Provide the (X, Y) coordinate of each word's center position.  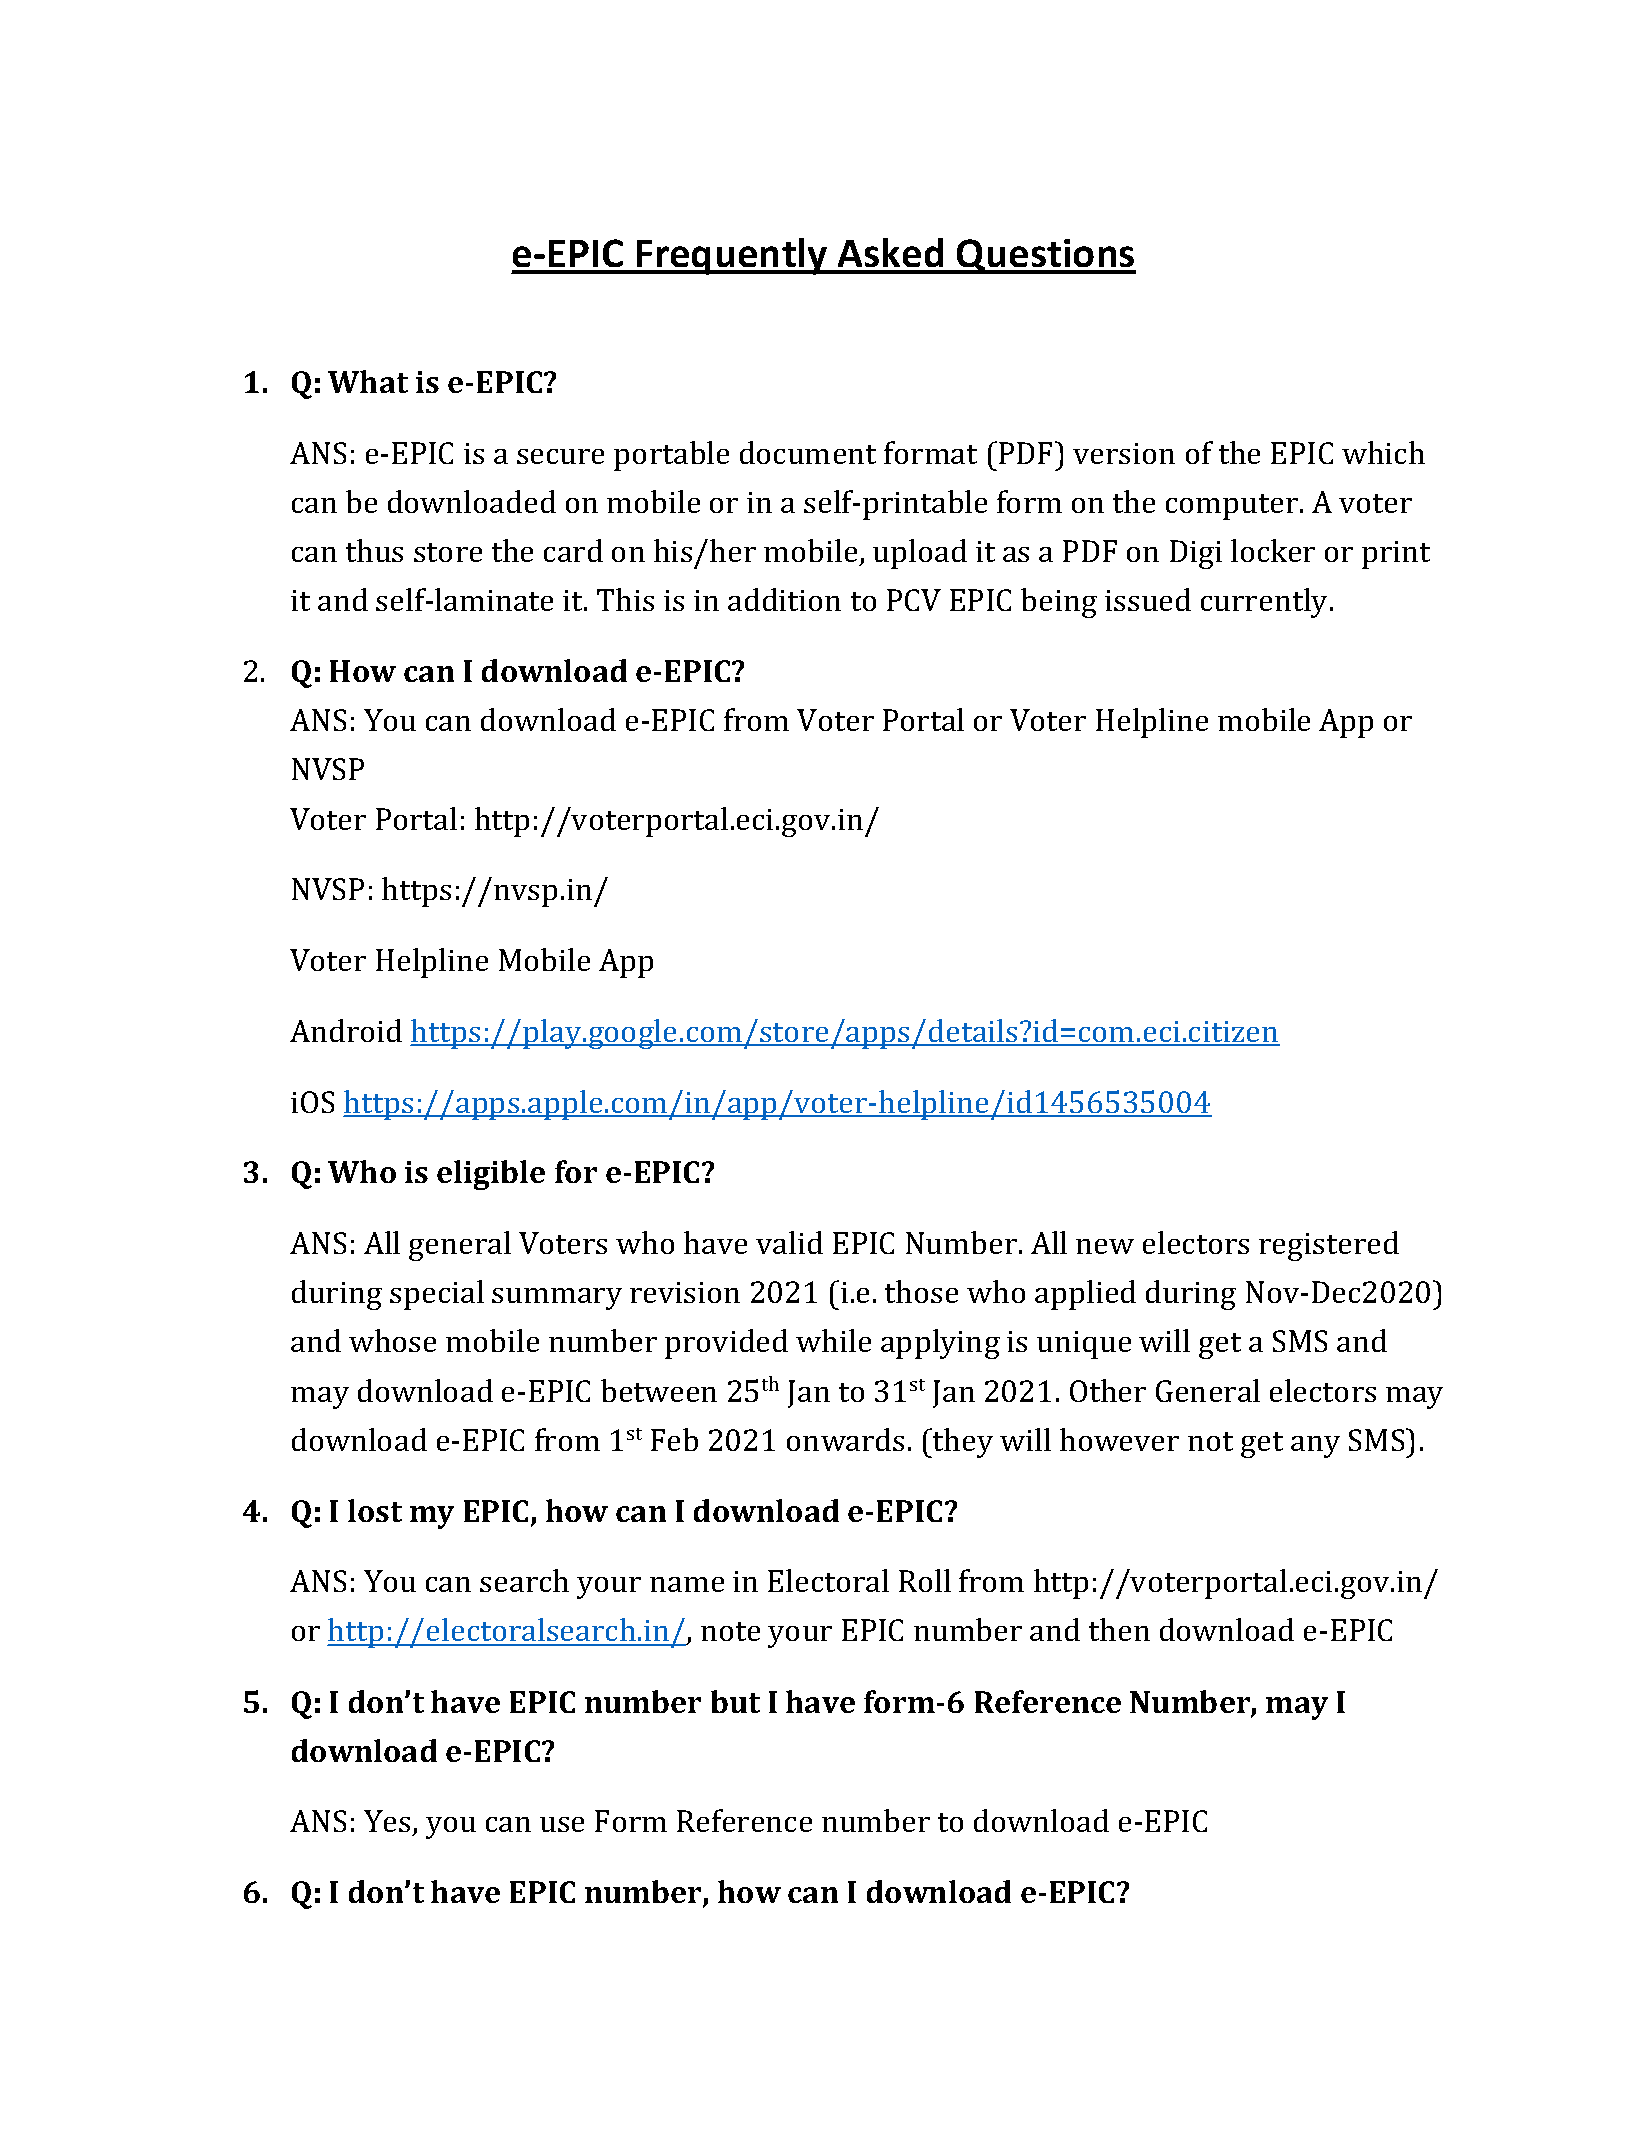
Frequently (732, 256)
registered (1329, 1246)
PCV (914, 600)
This (625, 599)
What (368, 381)
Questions (1045, 256)
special (437, 1295)
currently (1266, 603)
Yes (387, 1821)
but (735, 1701)
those (921, 1291)
